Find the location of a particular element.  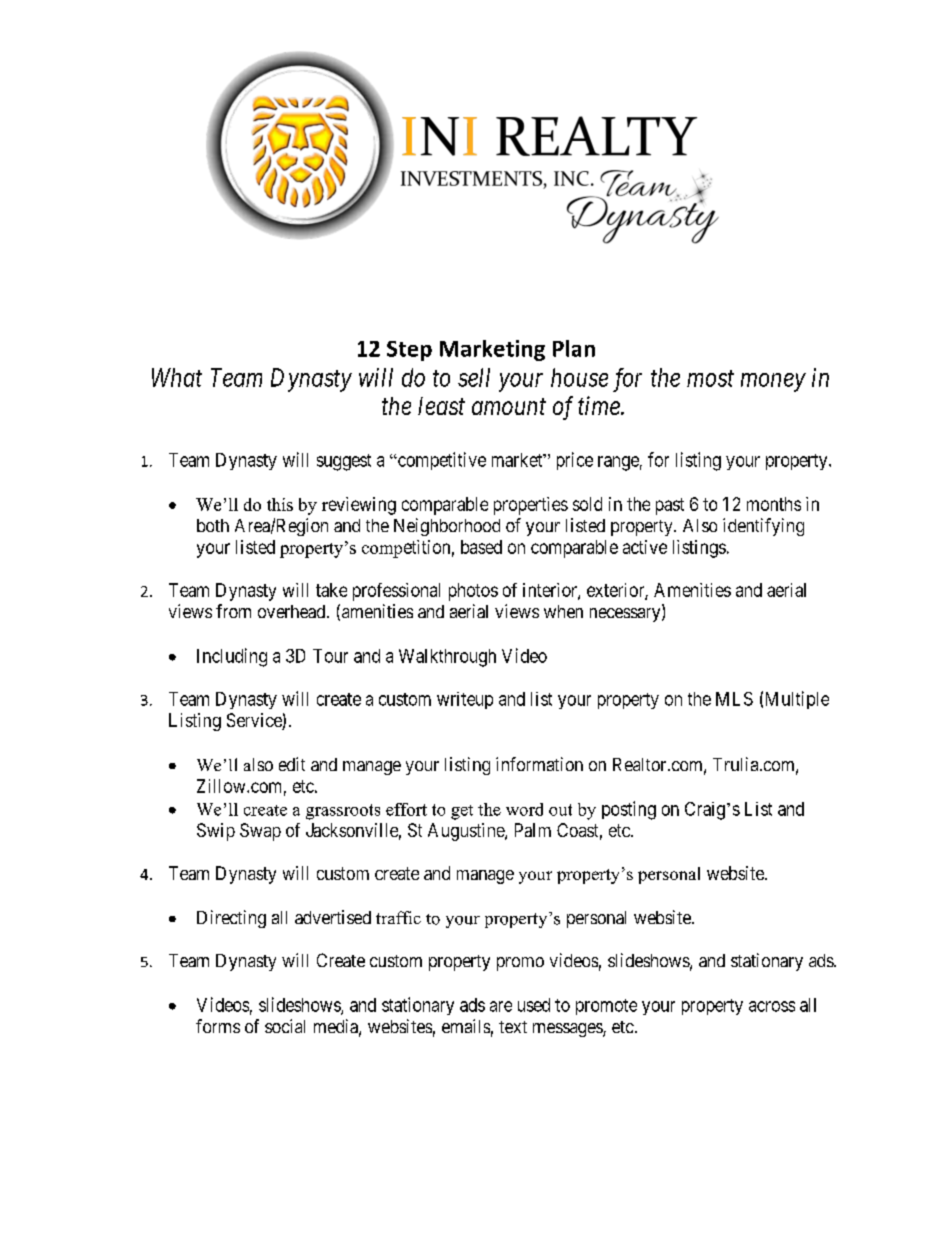

across is located at coordinates (772, 1006).
